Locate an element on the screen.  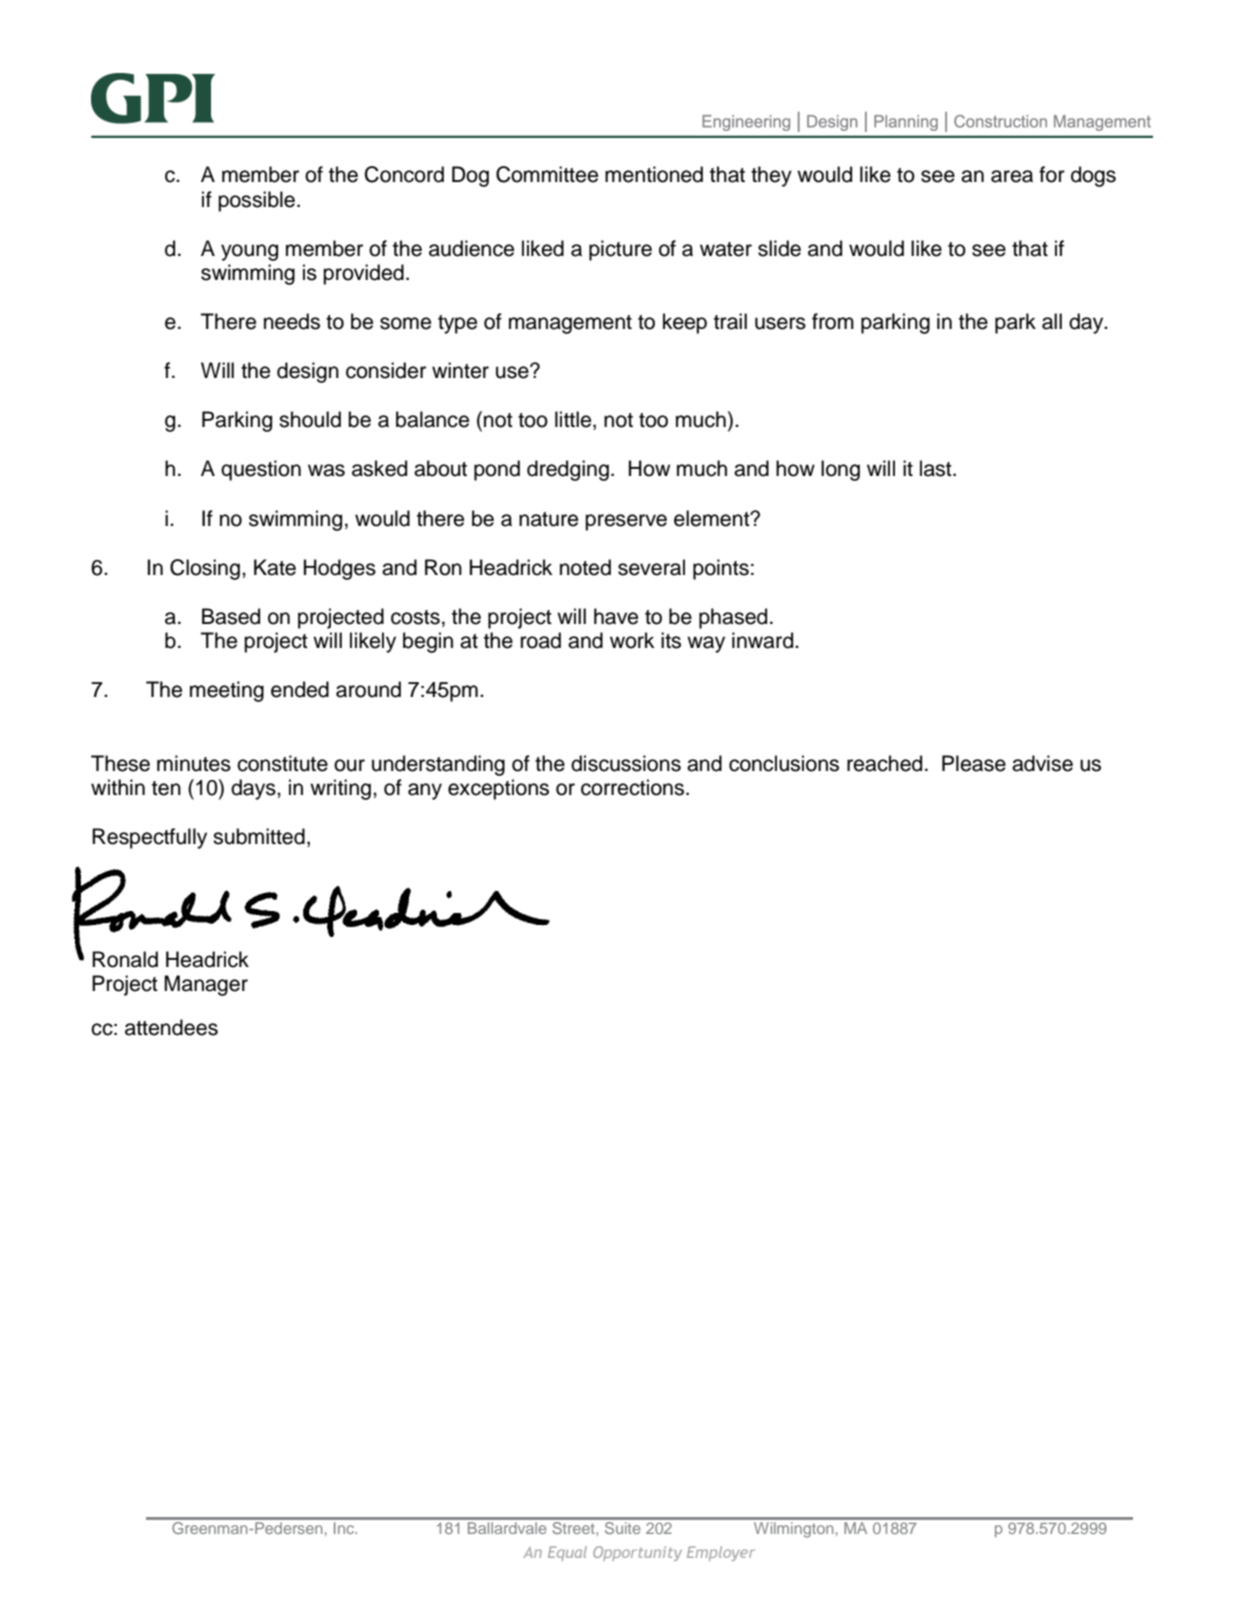
last is located at coordinates (937, 468).
